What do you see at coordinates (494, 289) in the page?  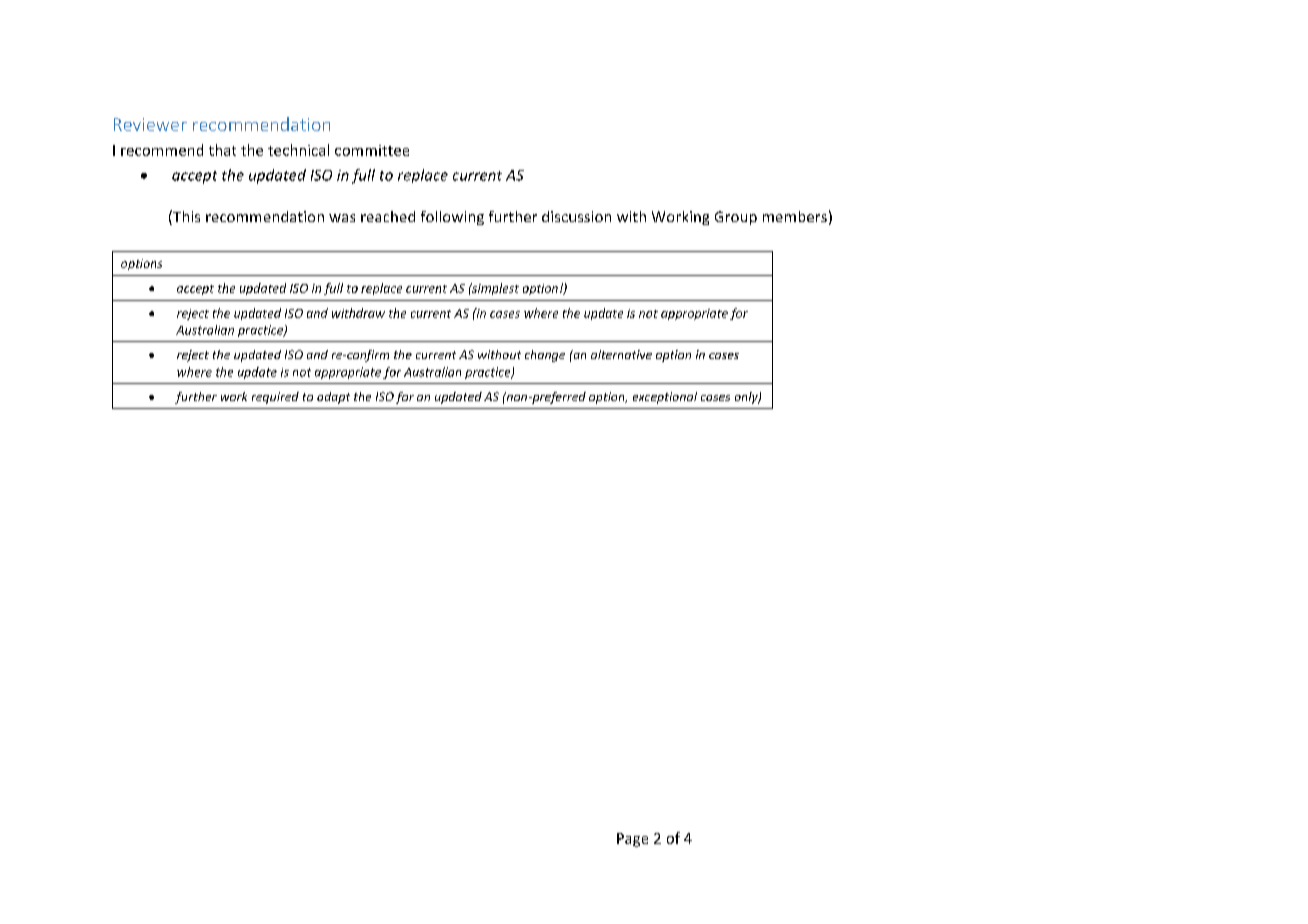 I see `simplest` at bounding box center [494, 289].
